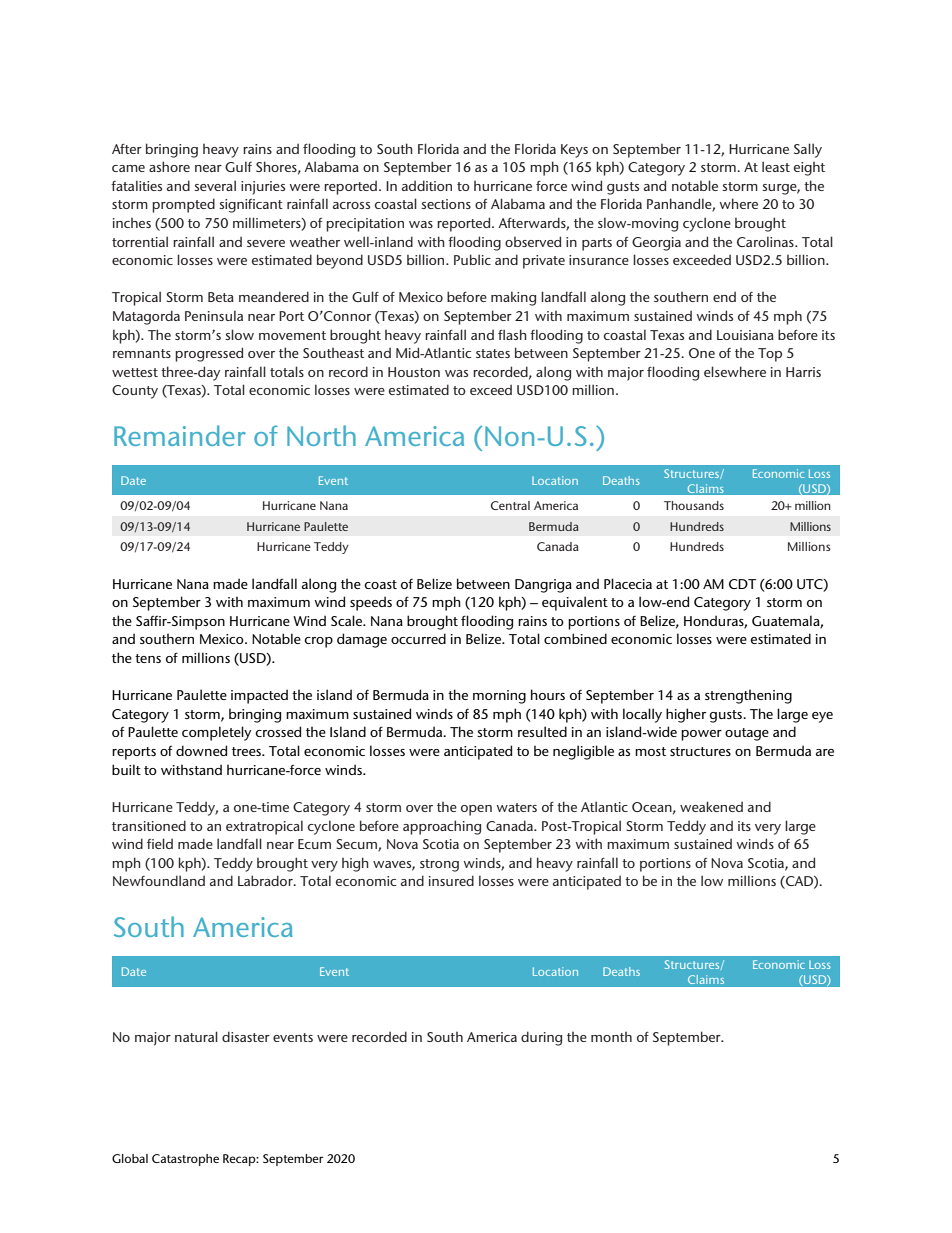 The image size is (952, 1233). Describe the element at coordinates (711, 806) in the page. I see `weakened` at that location.
